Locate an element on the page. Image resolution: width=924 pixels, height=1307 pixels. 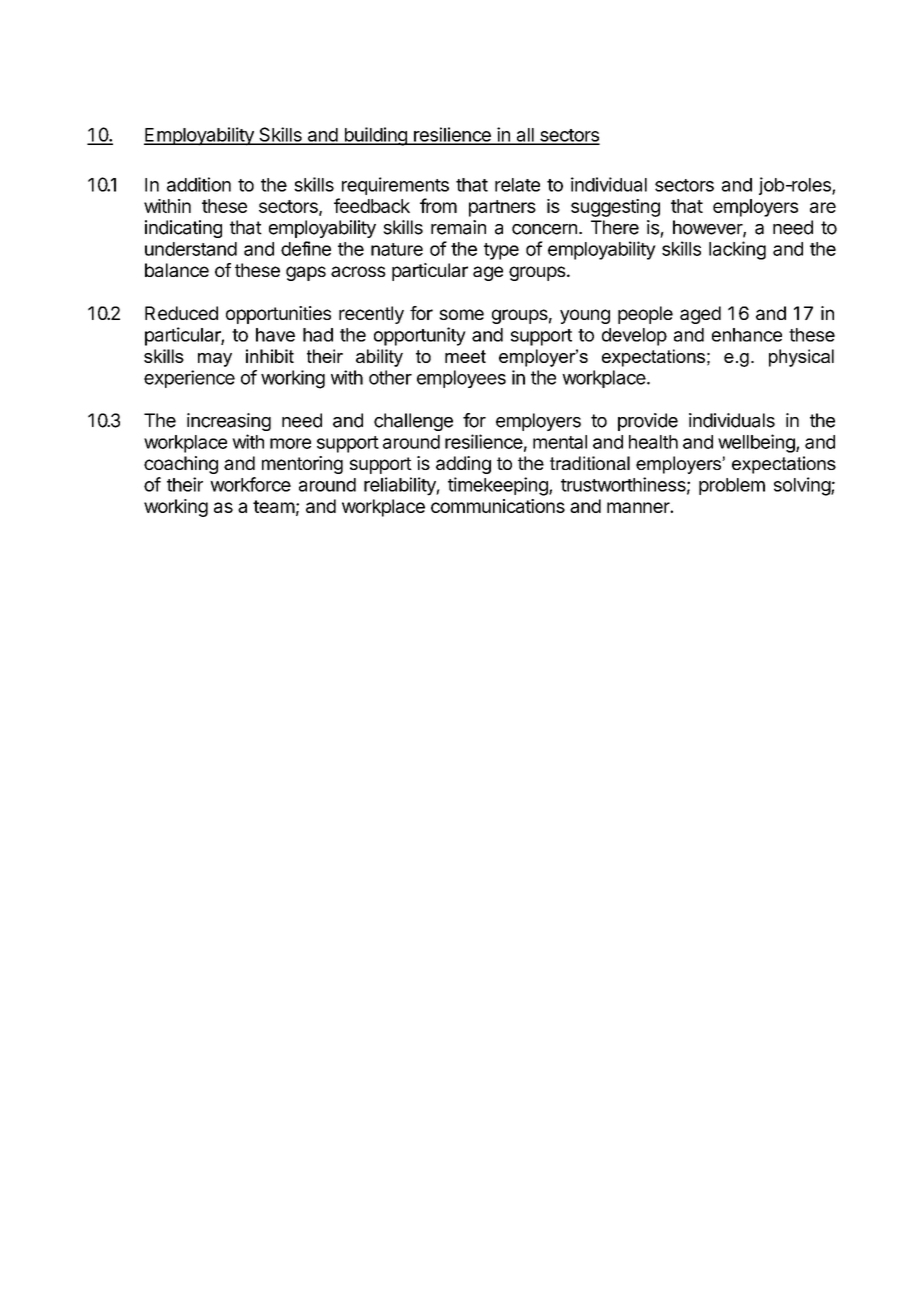
building is located at coordinates (375, 136).
